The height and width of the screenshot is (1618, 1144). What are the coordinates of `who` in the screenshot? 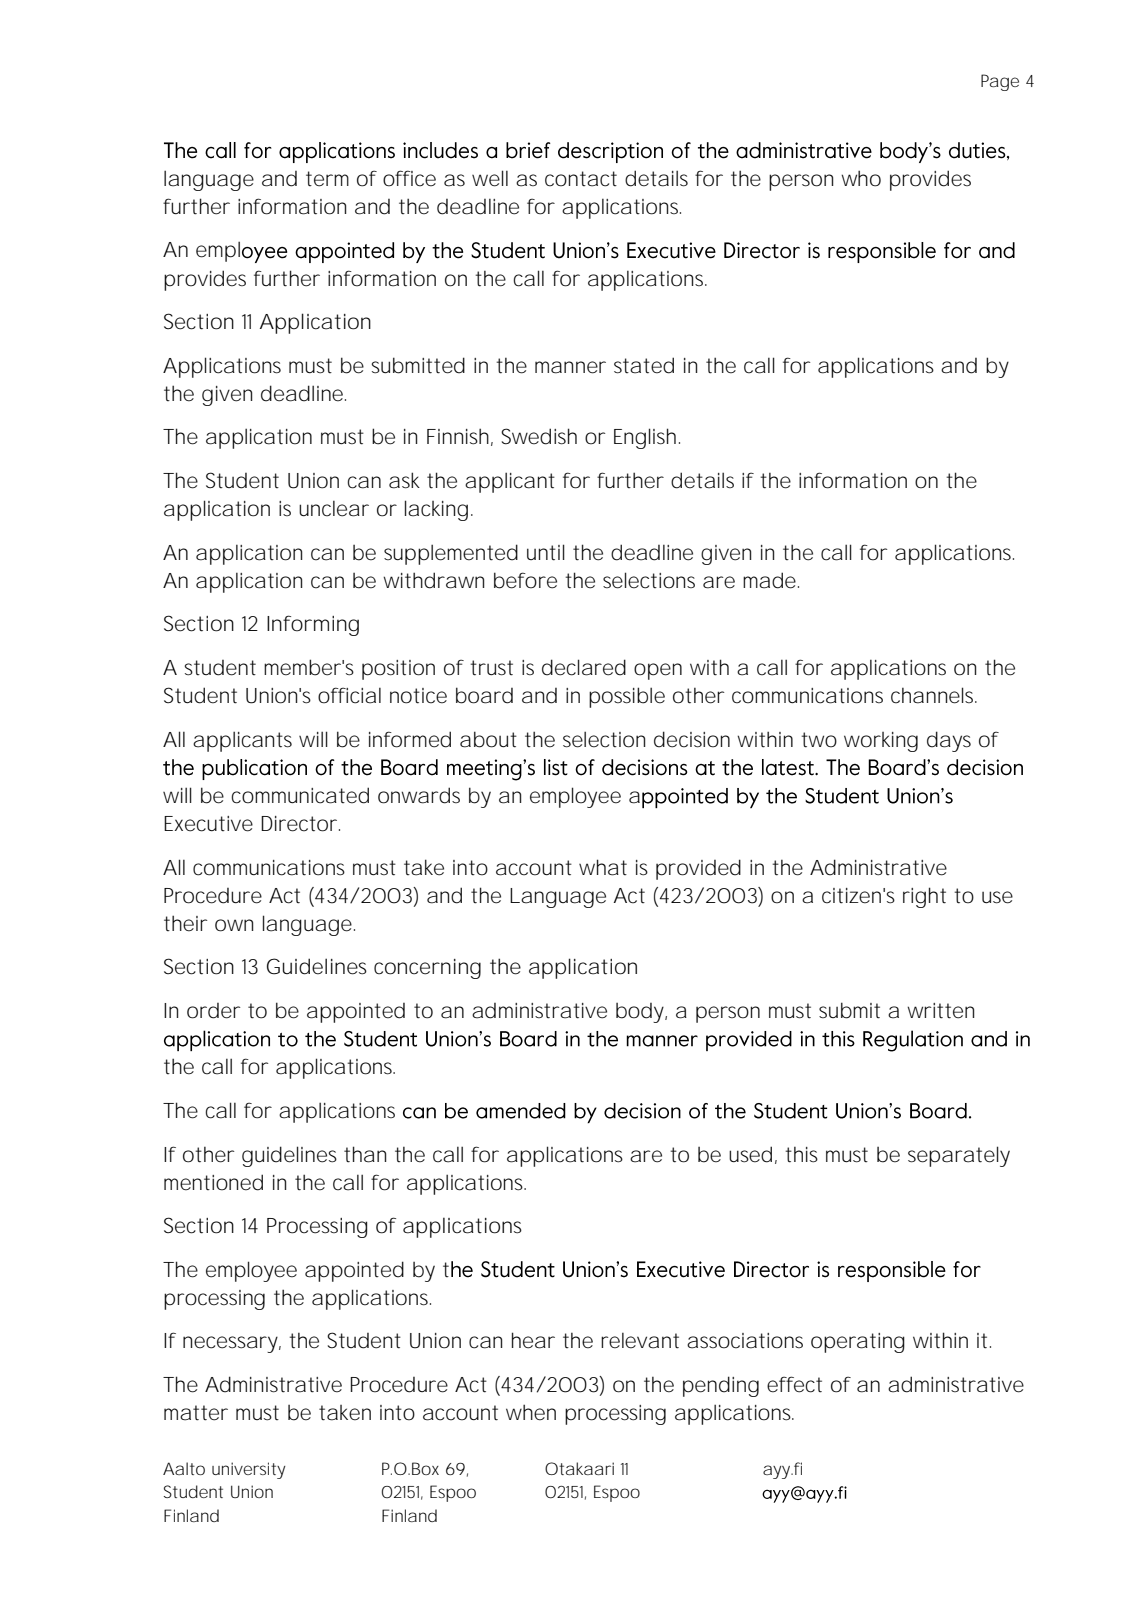 It's located at (861, 178).
